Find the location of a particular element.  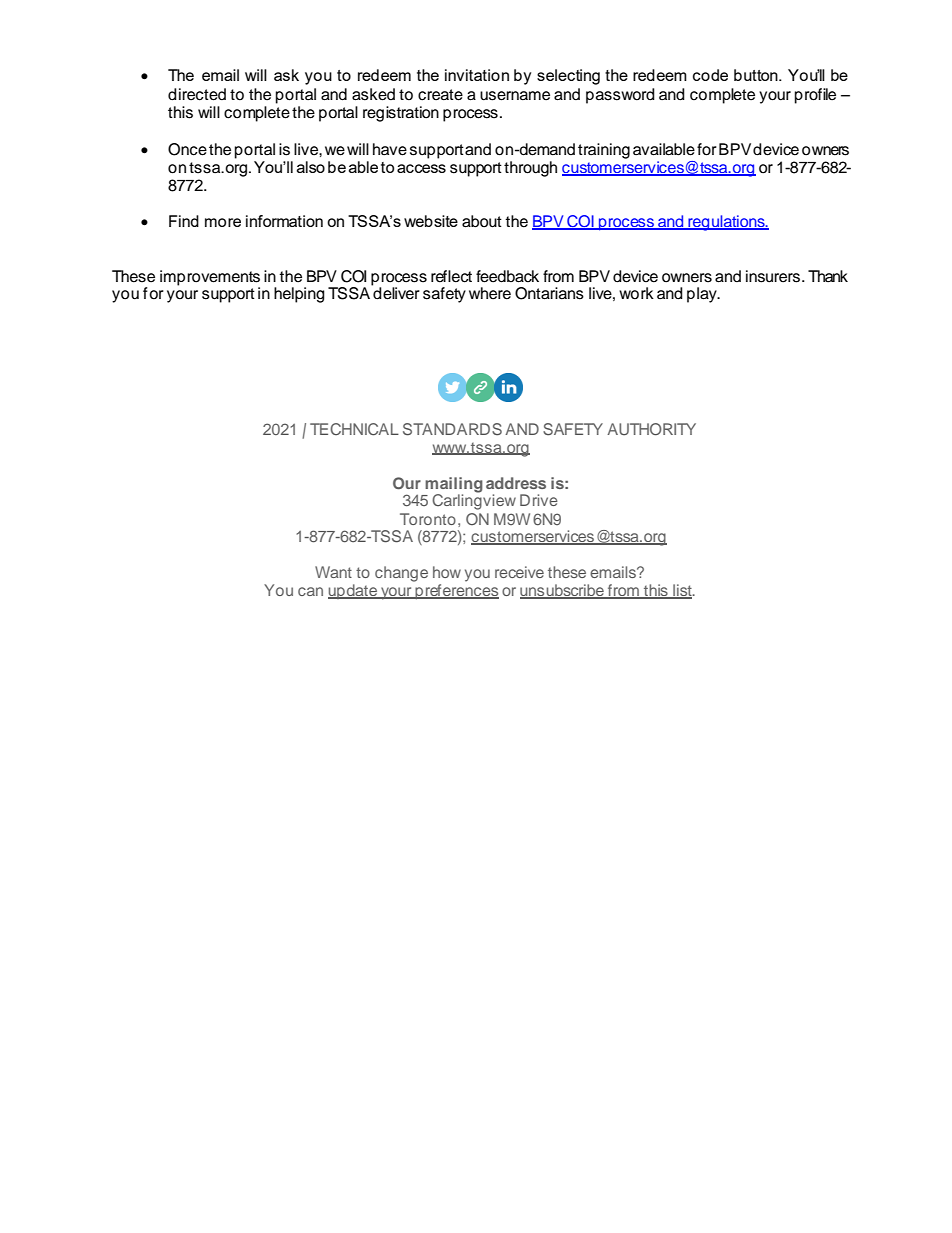

helping is located at coordinates (299, 295).
